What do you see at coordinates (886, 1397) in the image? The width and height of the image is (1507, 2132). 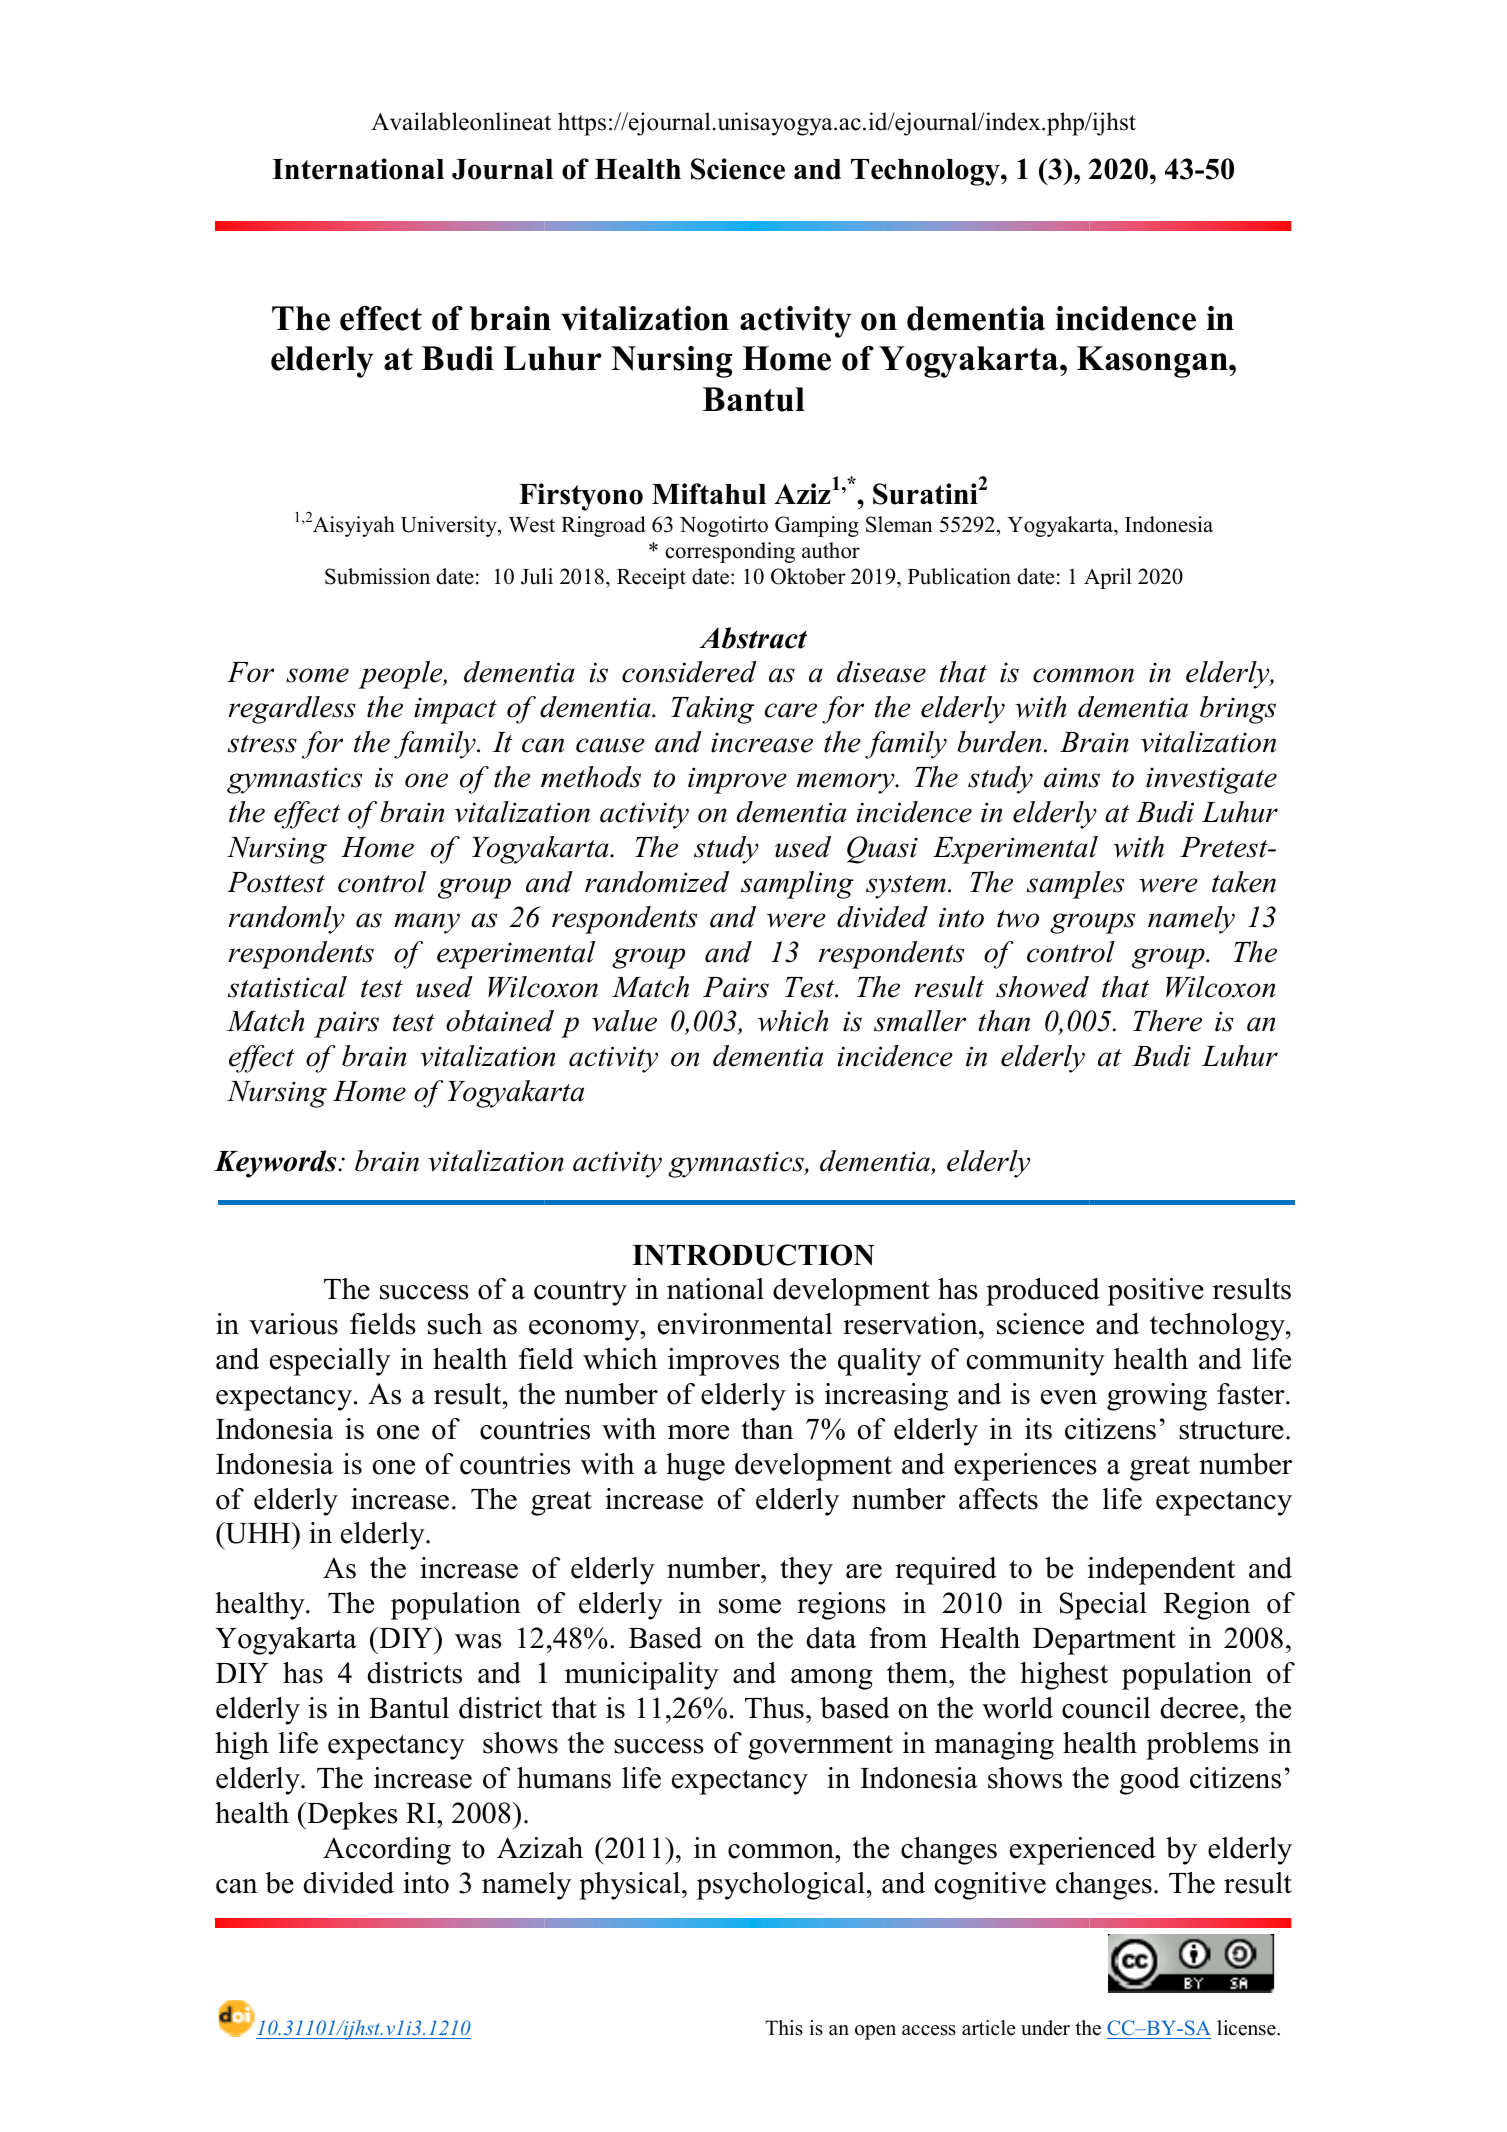 I see `increasing` at bounding box center [886, 1397].
